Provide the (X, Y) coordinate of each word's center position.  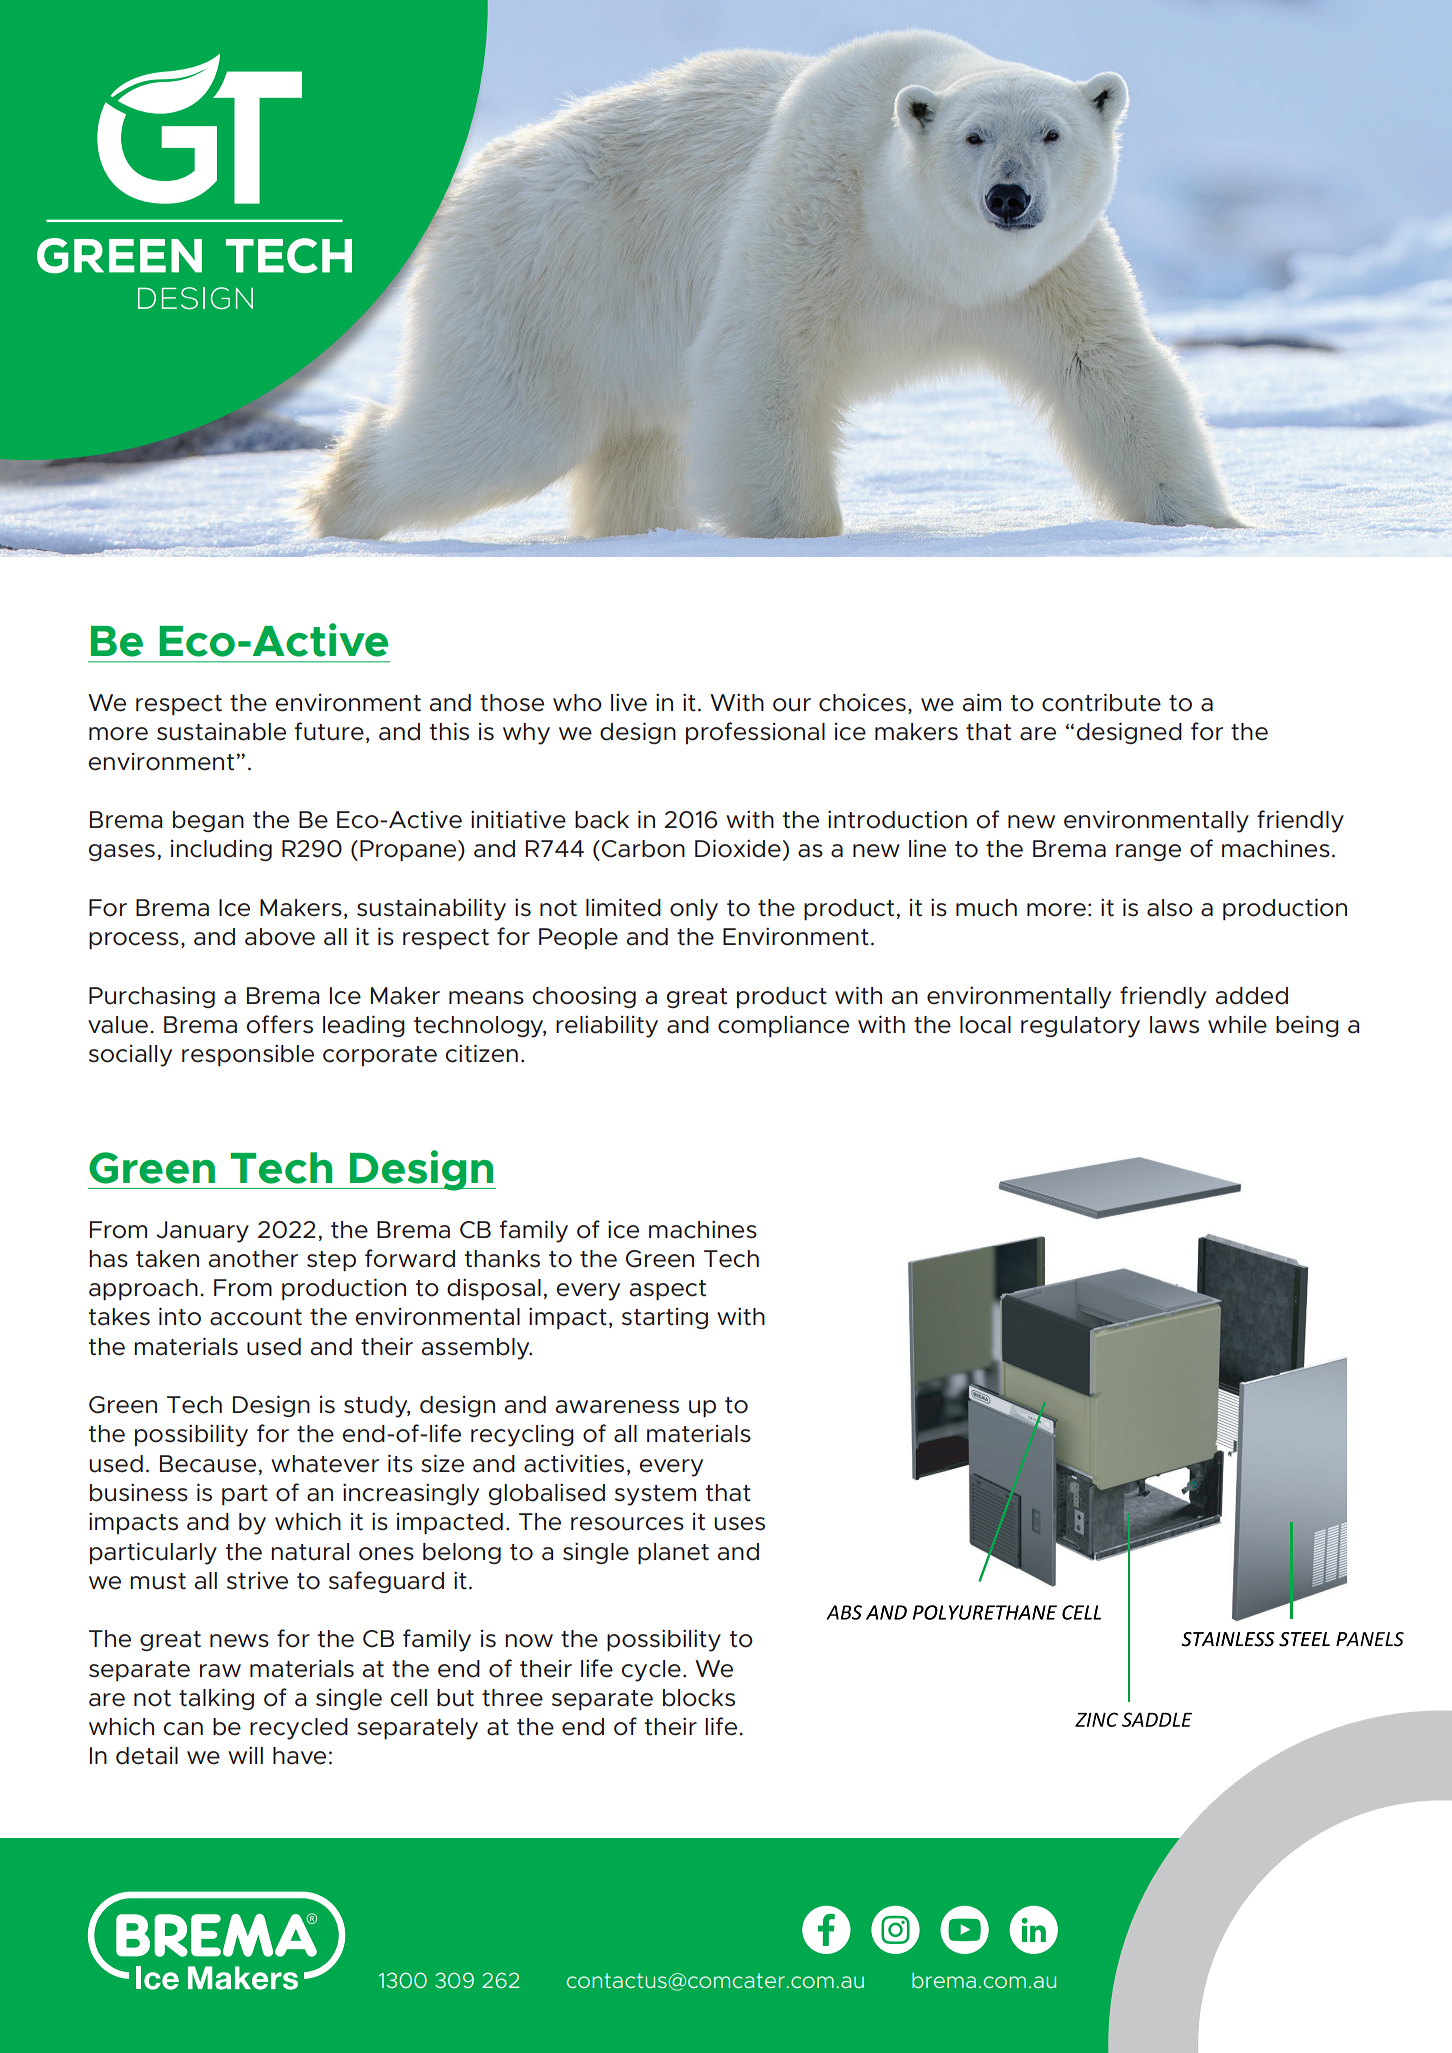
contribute (1101, 702)
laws (1174, 1025)
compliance (783, 1026)
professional (755, 733)
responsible (248, 1055)
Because (208, 1464)
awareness (617, 1407)
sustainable (221, 731)
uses (739, 1524)
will (245, 1755)
